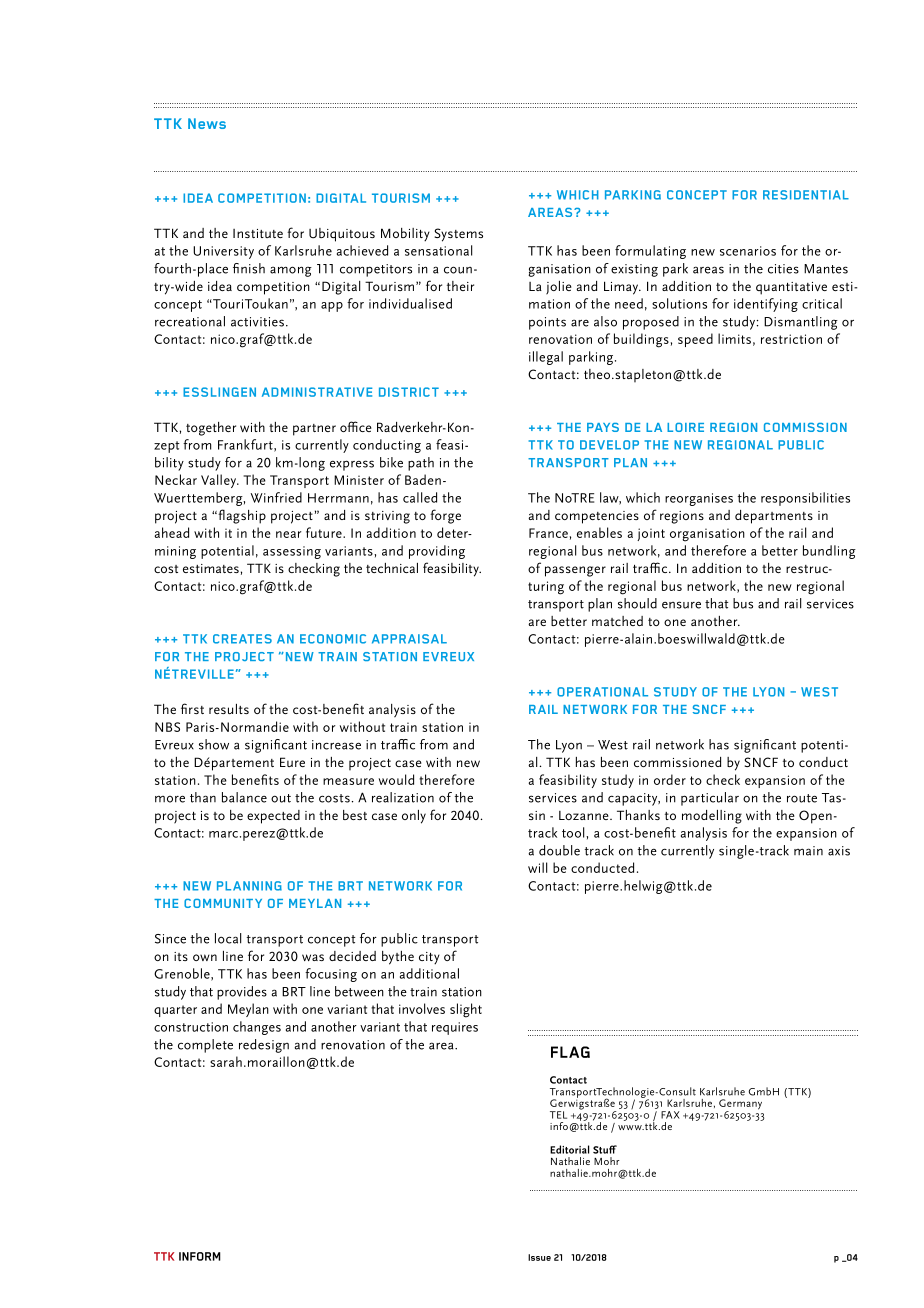 The height and width of the document is (1308, 924). I want to click on Systems, so click(458, 235).
